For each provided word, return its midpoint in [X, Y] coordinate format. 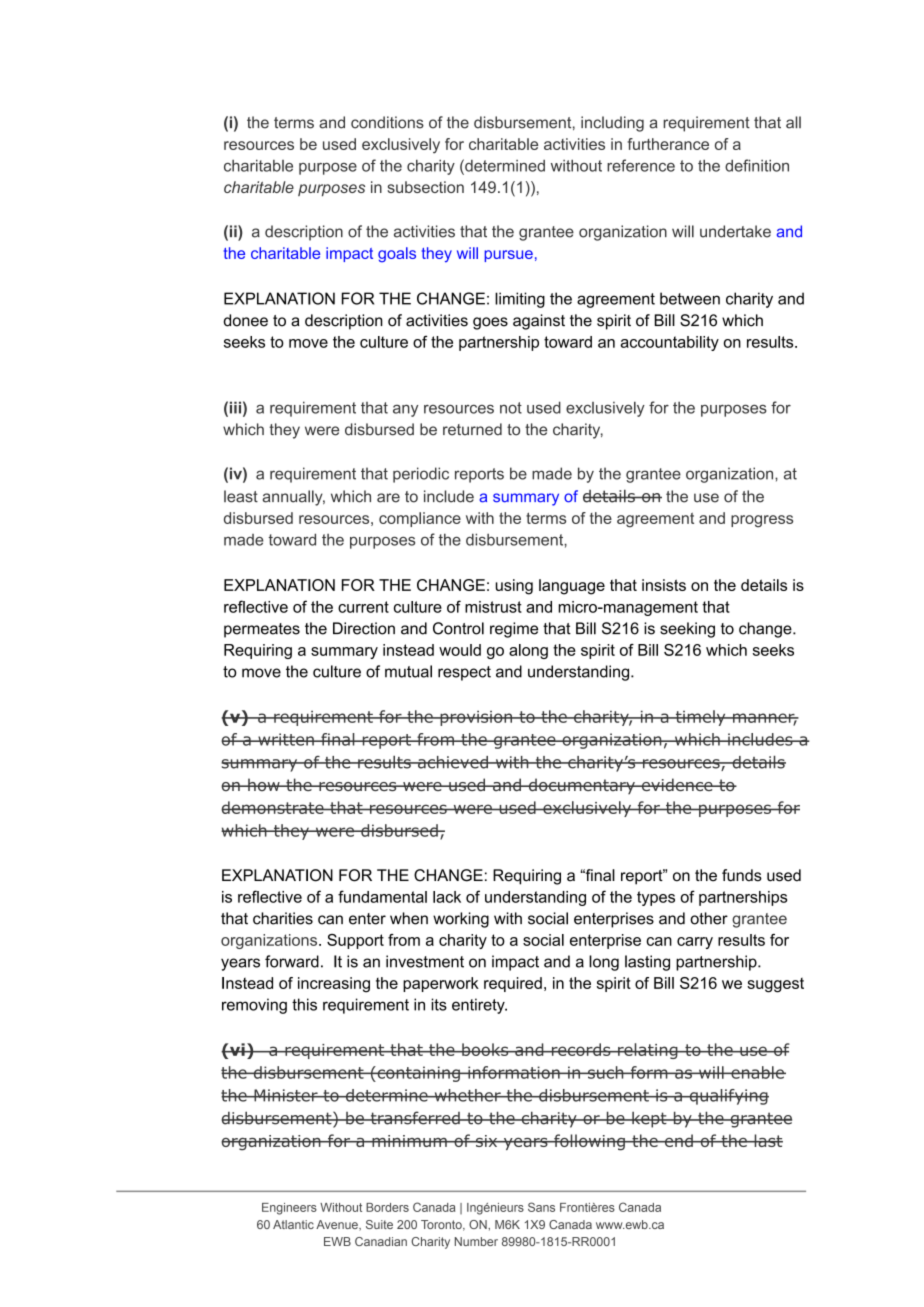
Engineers [289, 1209]
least [241, 496]
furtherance [668, 144]
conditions [387, 122]
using [514, 587]
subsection [425, 187]
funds [742, 875]
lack [447, 897]
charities [283, 918]
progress [762, 521]
